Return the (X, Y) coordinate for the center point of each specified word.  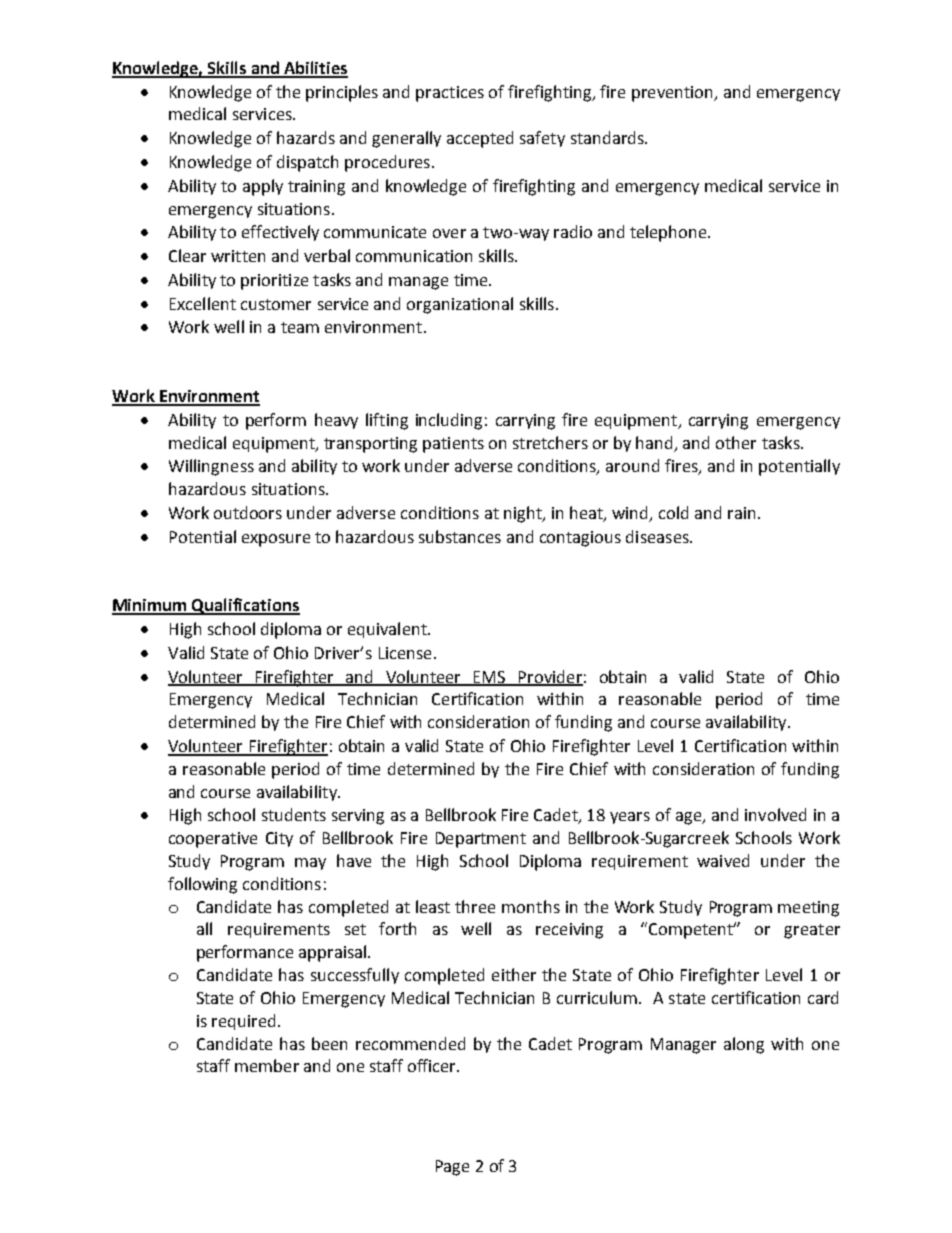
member (267, 1065)
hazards (306, 137)
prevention (673, 94)
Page (452, 1168)
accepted (480, 139)
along (744, 1045)
